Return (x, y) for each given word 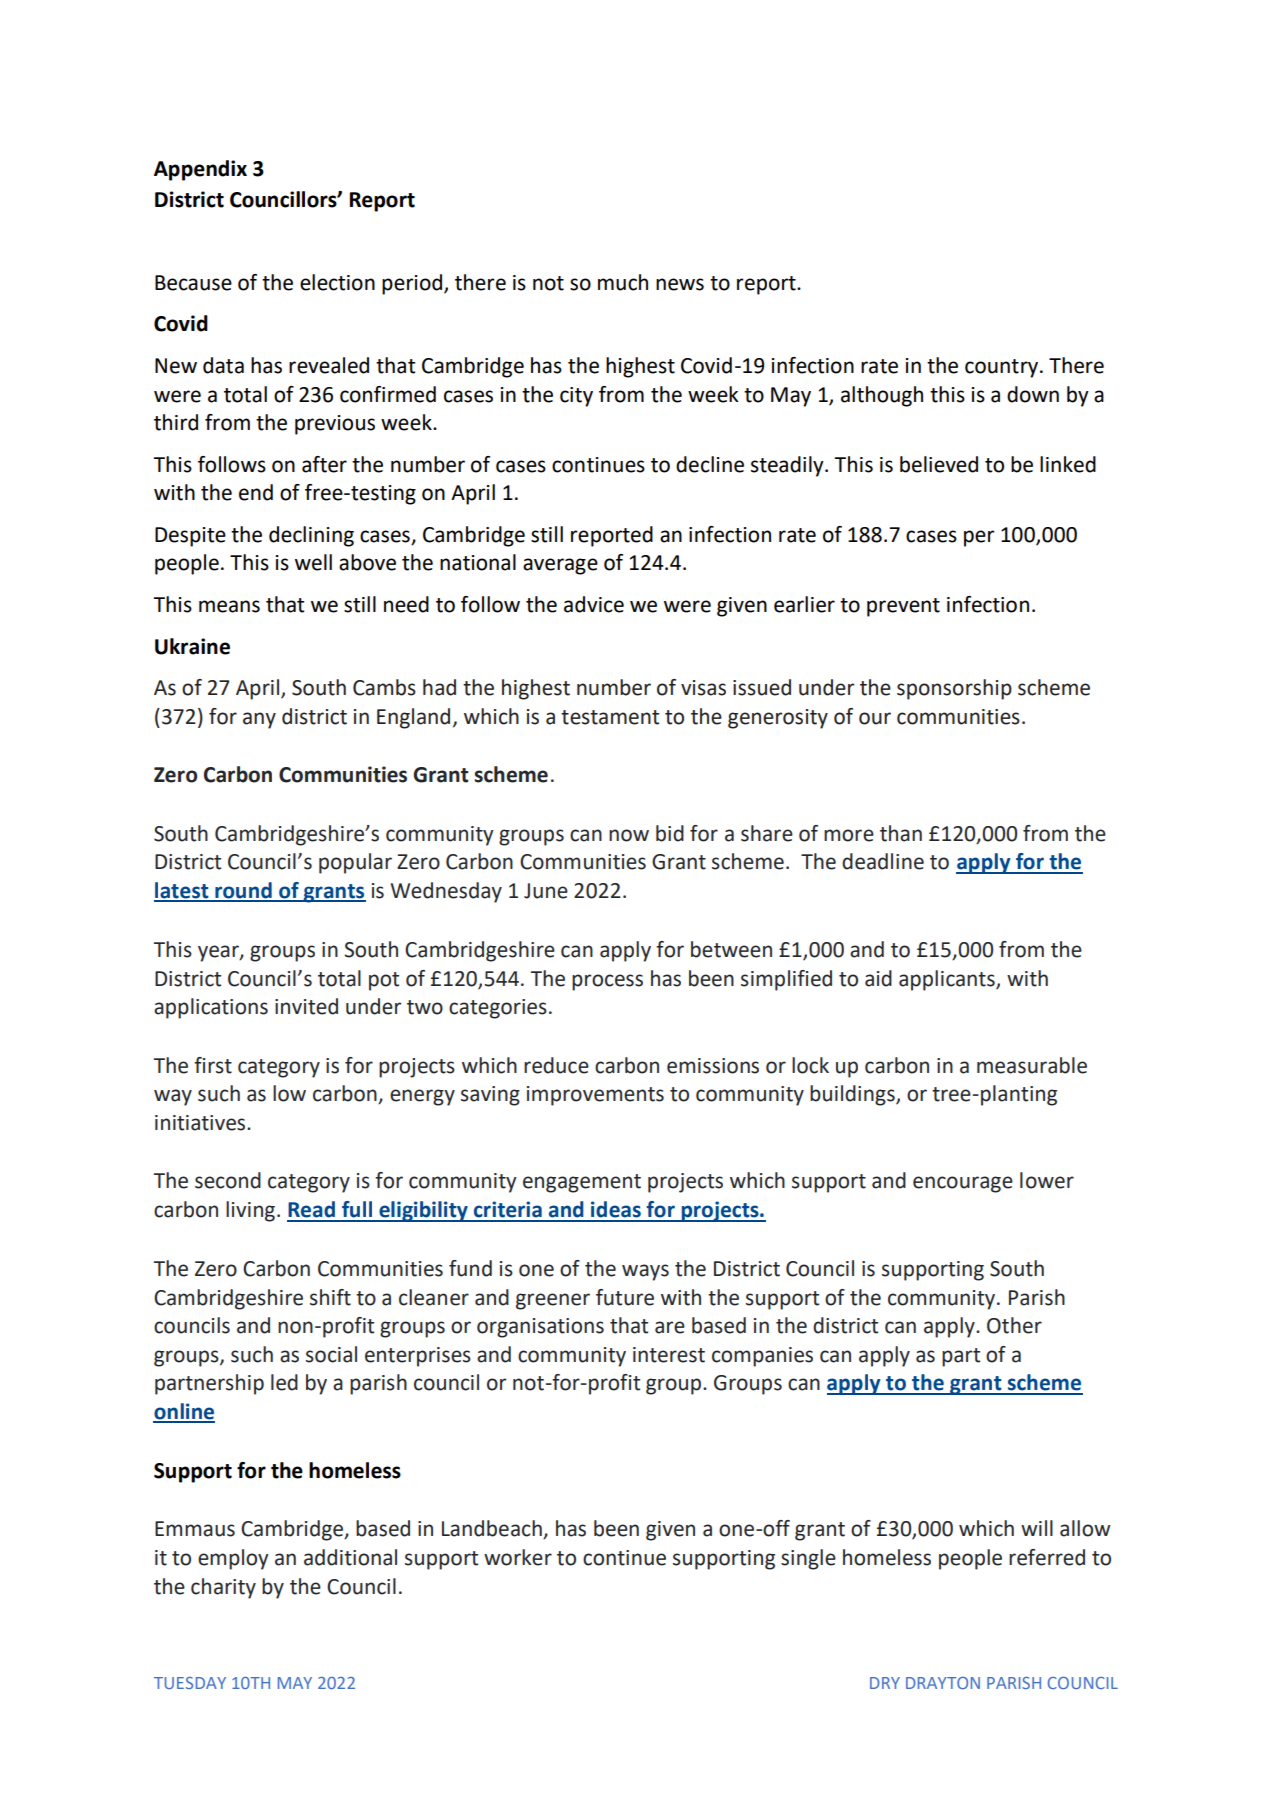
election (337, 282)
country (1001, 368)
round (243, 891)
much (623, 282)
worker (518, 1557)
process (607, 982)
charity (223, 1588)
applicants (948, 980)
